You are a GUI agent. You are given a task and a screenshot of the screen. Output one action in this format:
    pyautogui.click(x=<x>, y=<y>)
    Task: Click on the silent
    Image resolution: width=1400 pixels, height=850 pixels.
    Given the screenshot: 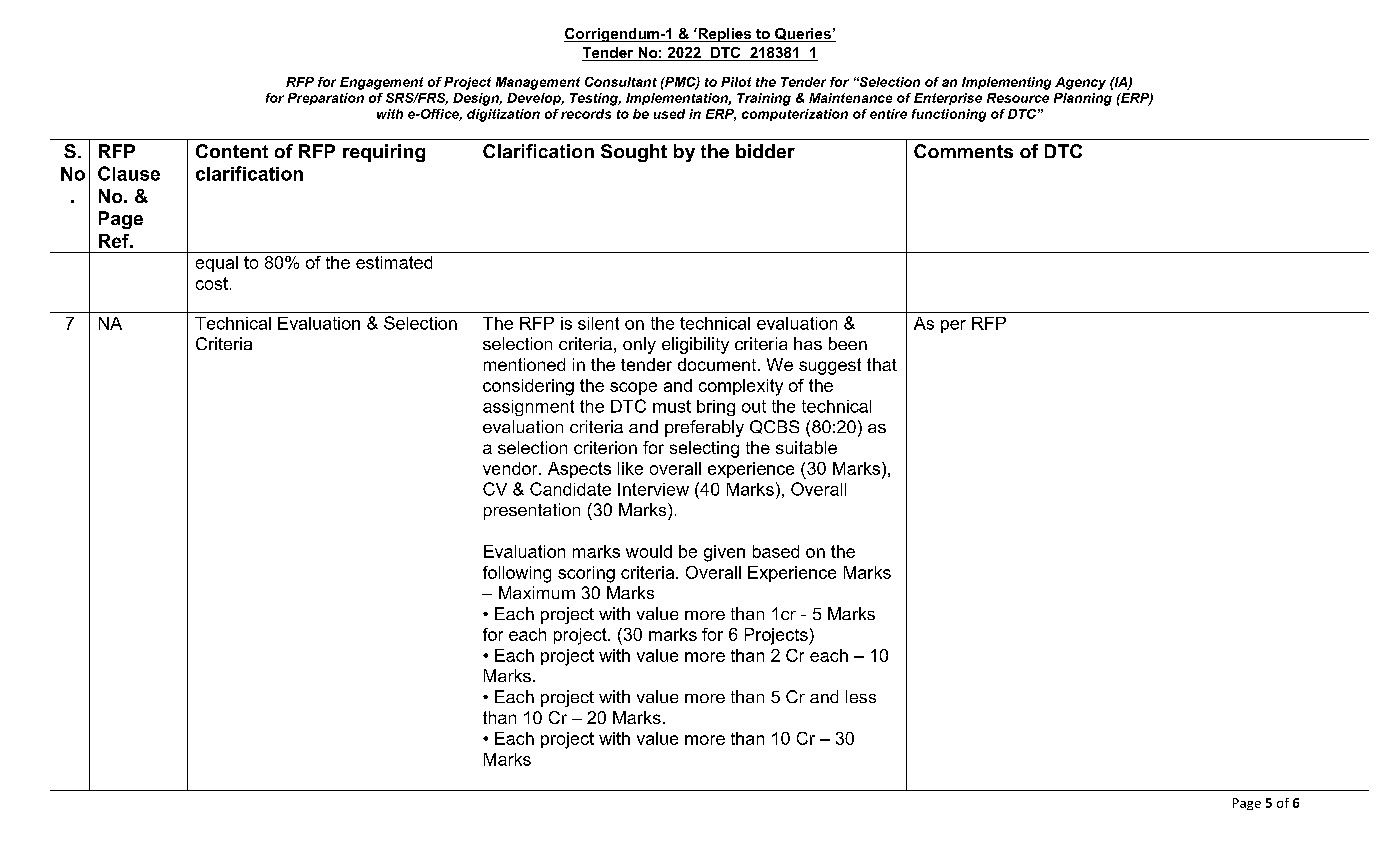 What is the action you would take?
    pyautogui.click(x=598, y=323)
